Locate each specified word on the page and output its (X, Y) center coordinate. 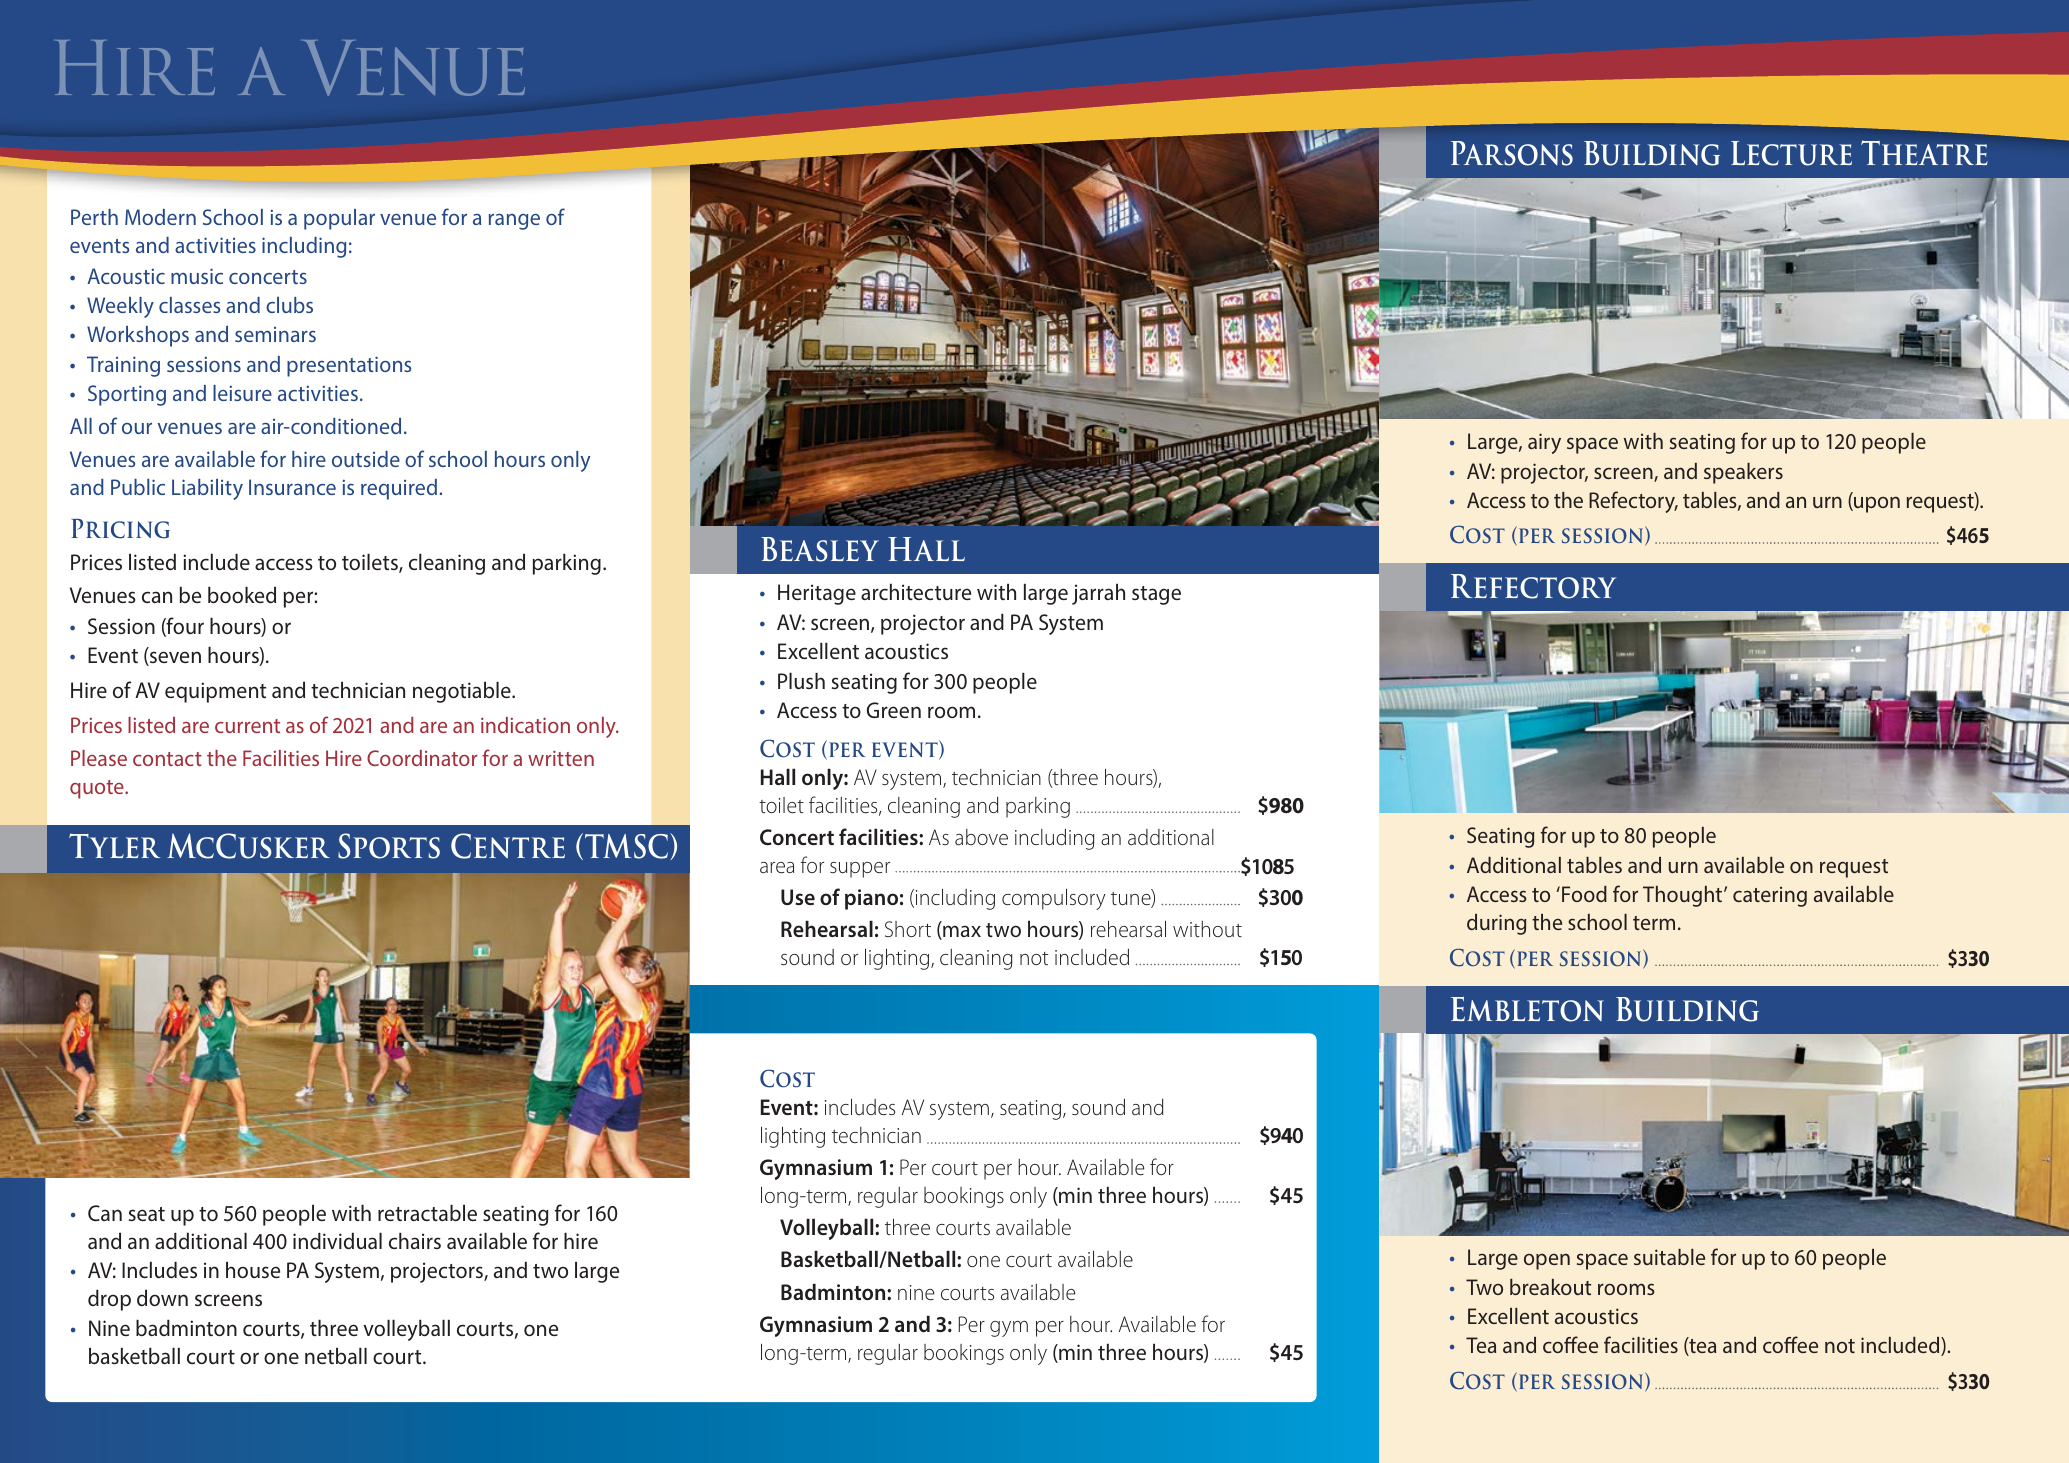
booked (242, 595)
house (253, 1269)
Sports (389, 846)
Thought (1684, 896)
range (514, 222)
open (1547, 1261)
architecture (916, 591)
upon (1876, 504)
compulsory (1054, 899)
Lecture (1791, 153)
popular (339, 219)
